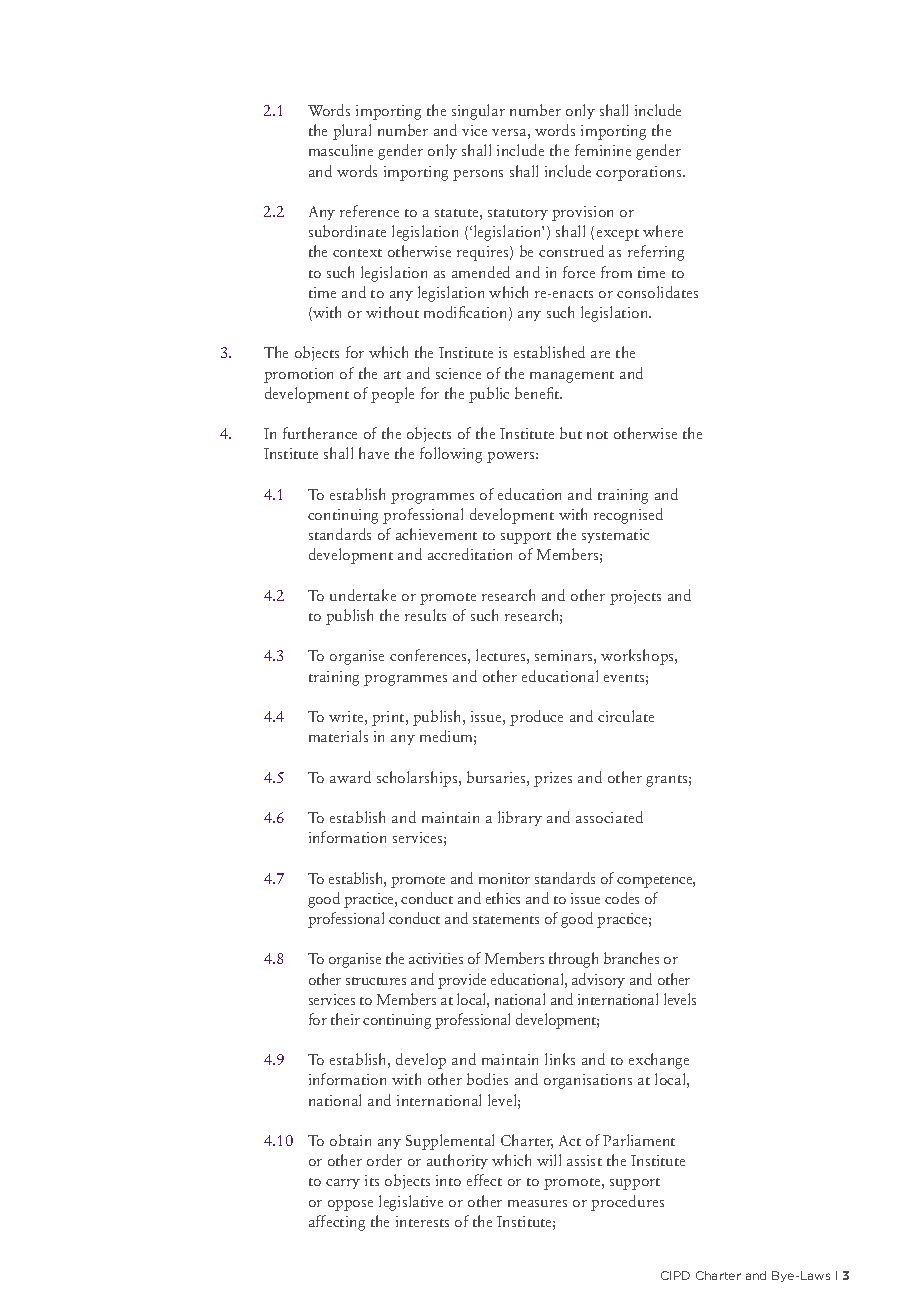  I want to click on affecting, so click(337, 1223).
